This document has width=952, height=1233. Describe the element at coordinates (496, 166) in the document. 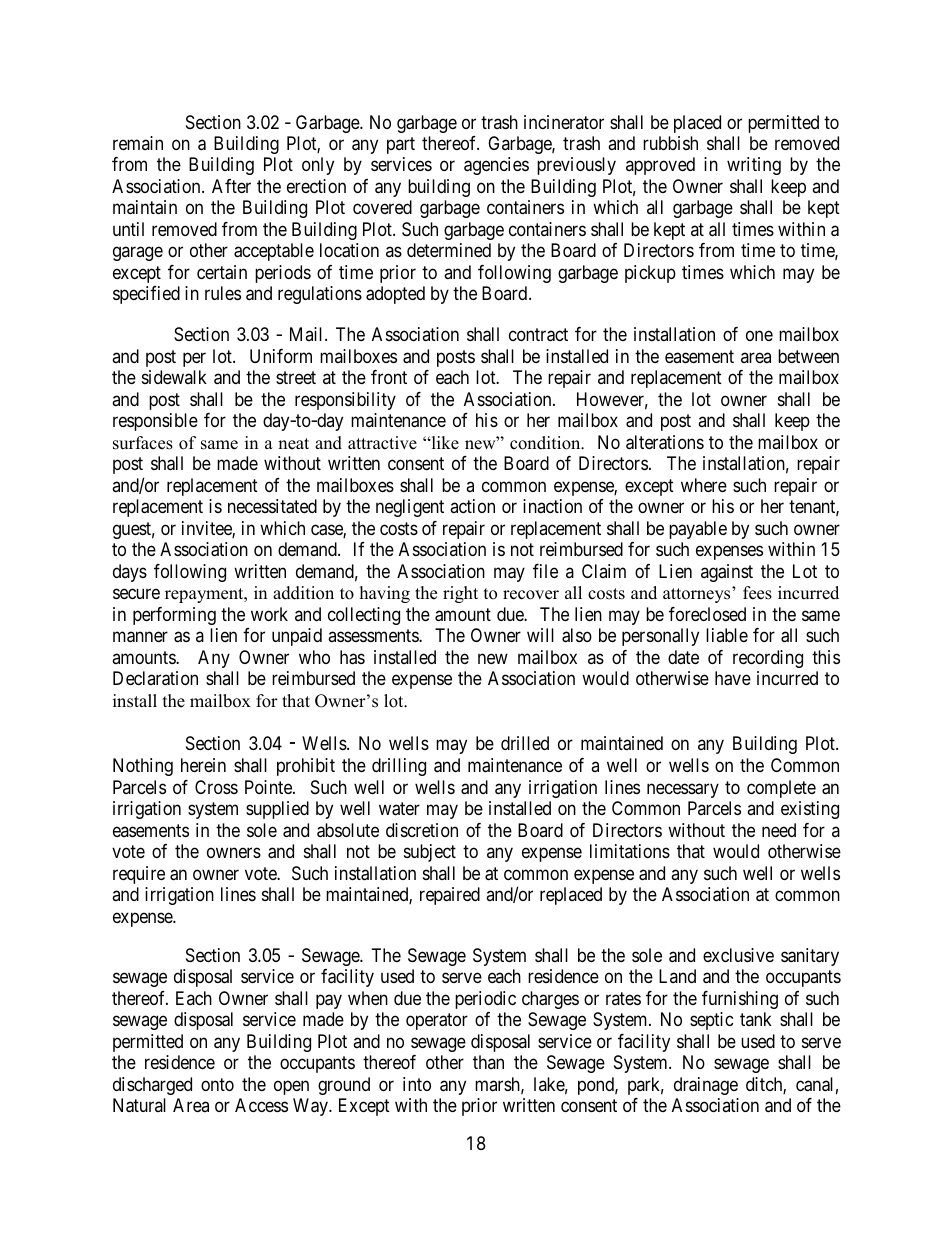

I see `agencies` at that location.
